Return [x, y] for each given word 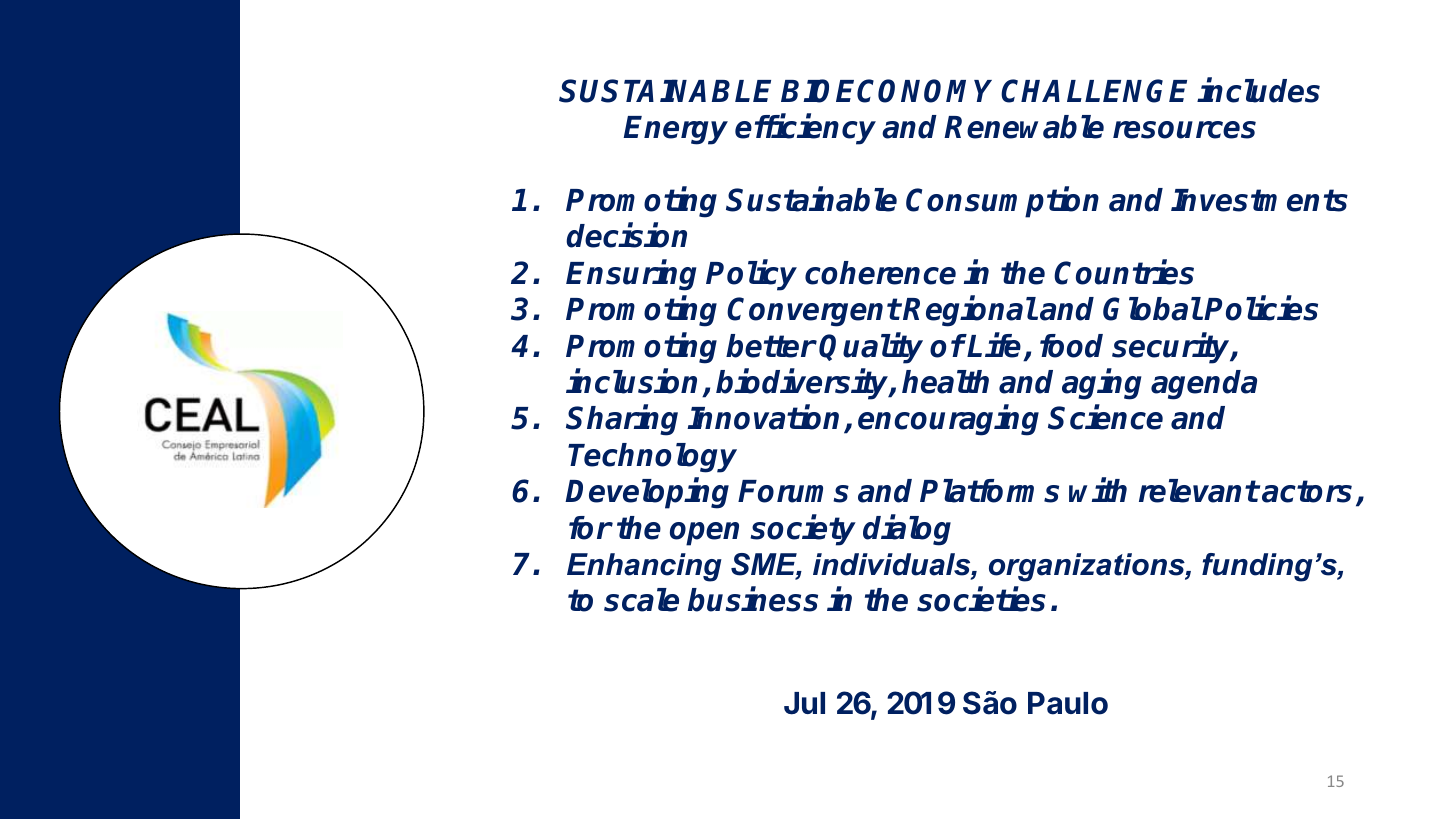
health [945, 382]
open [704, 534]
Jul [804, 703]
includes [1258, 90]
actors [1307, 491]
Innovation [763, 417]
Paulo [1068, 703]
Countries [1124, 272]
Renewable [1024, 127]
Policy [751, 275]
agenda [1204, 385]
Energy [675, 130]
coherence [880, 273]
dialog [907, 530]
